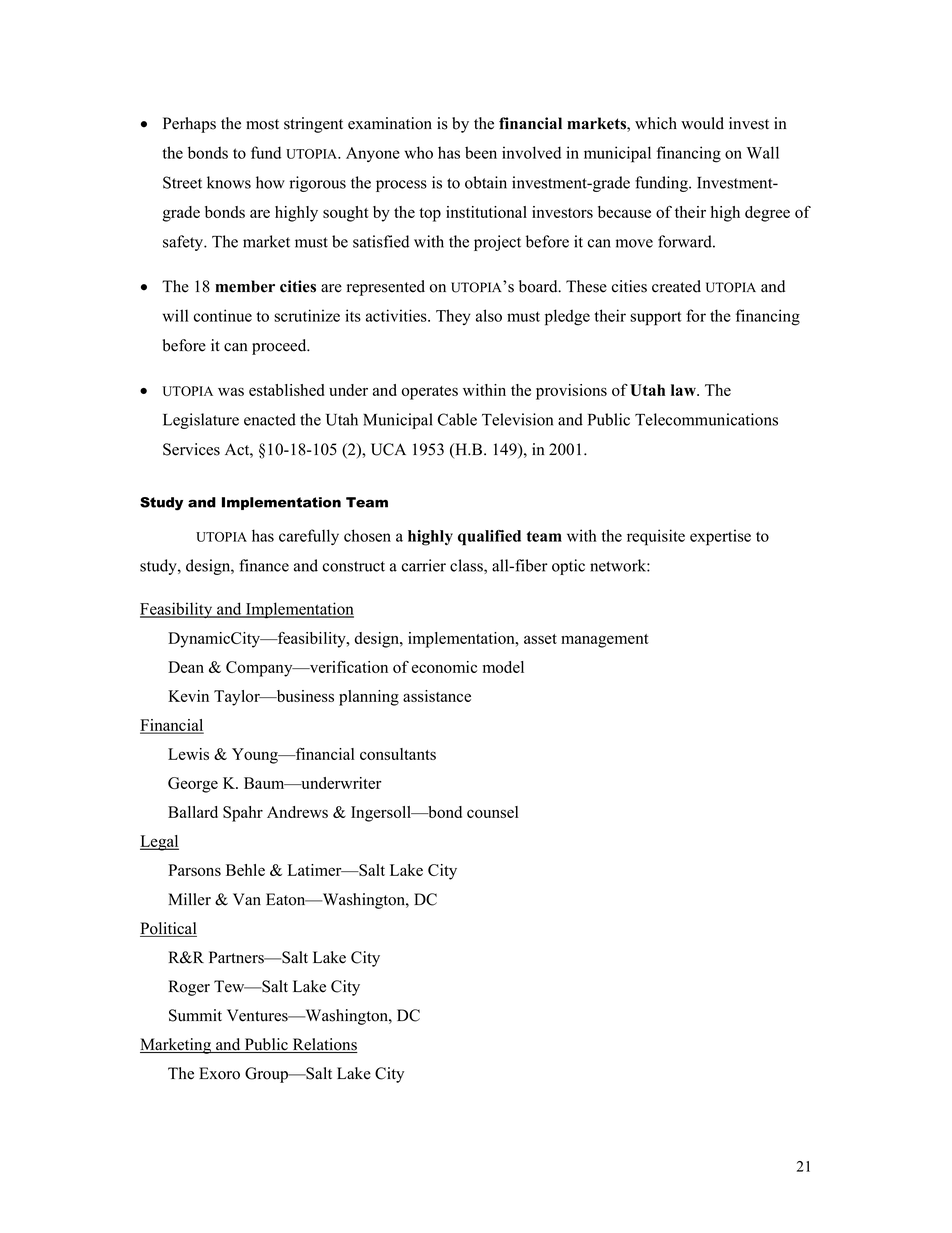  What do you see at coordinates (229, 182) in the screenshot?
I see `knows` at bounding box center [229, 182].
